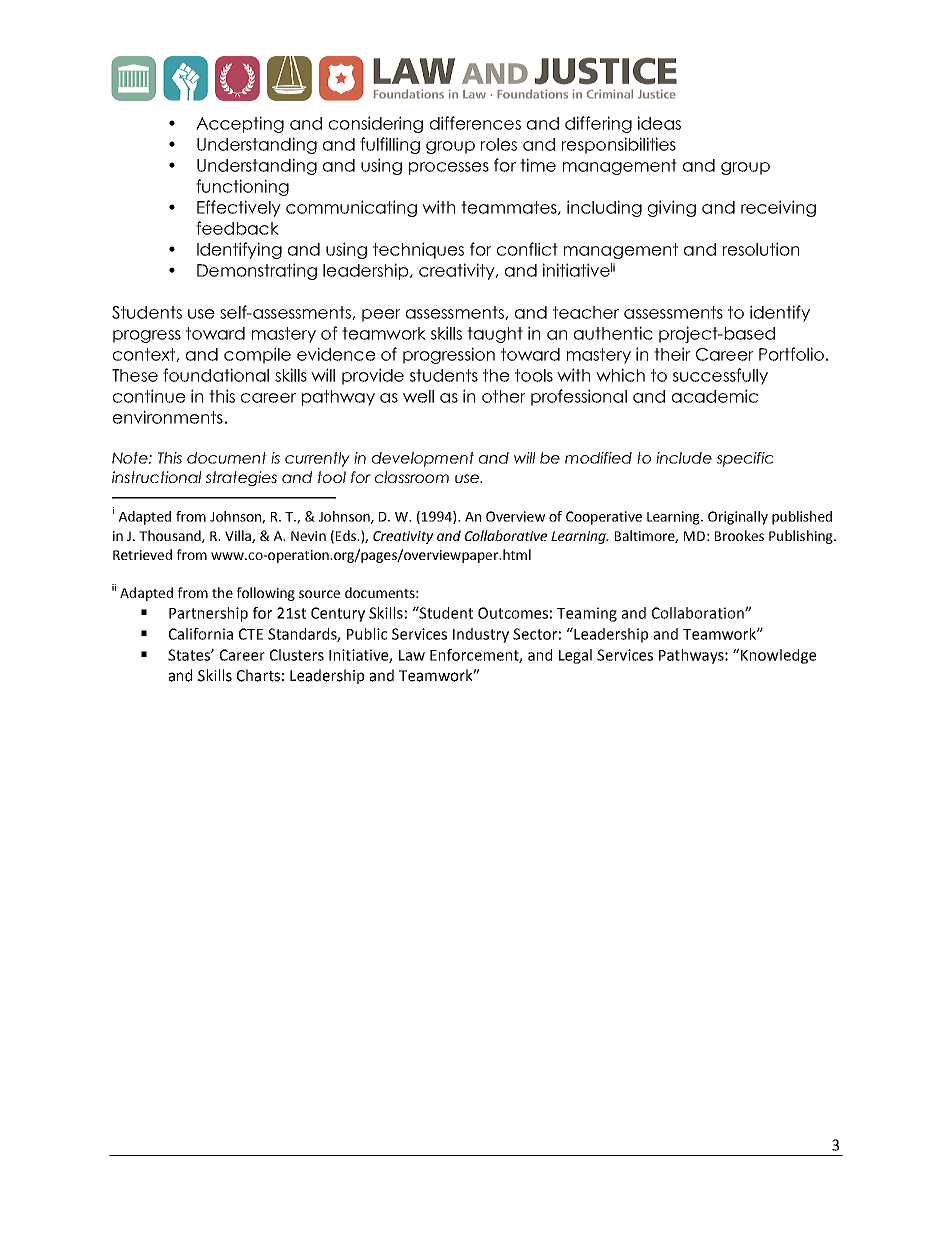  Describe the element at coordinates (216, 375) in the page. I see `foundational` at that location.
